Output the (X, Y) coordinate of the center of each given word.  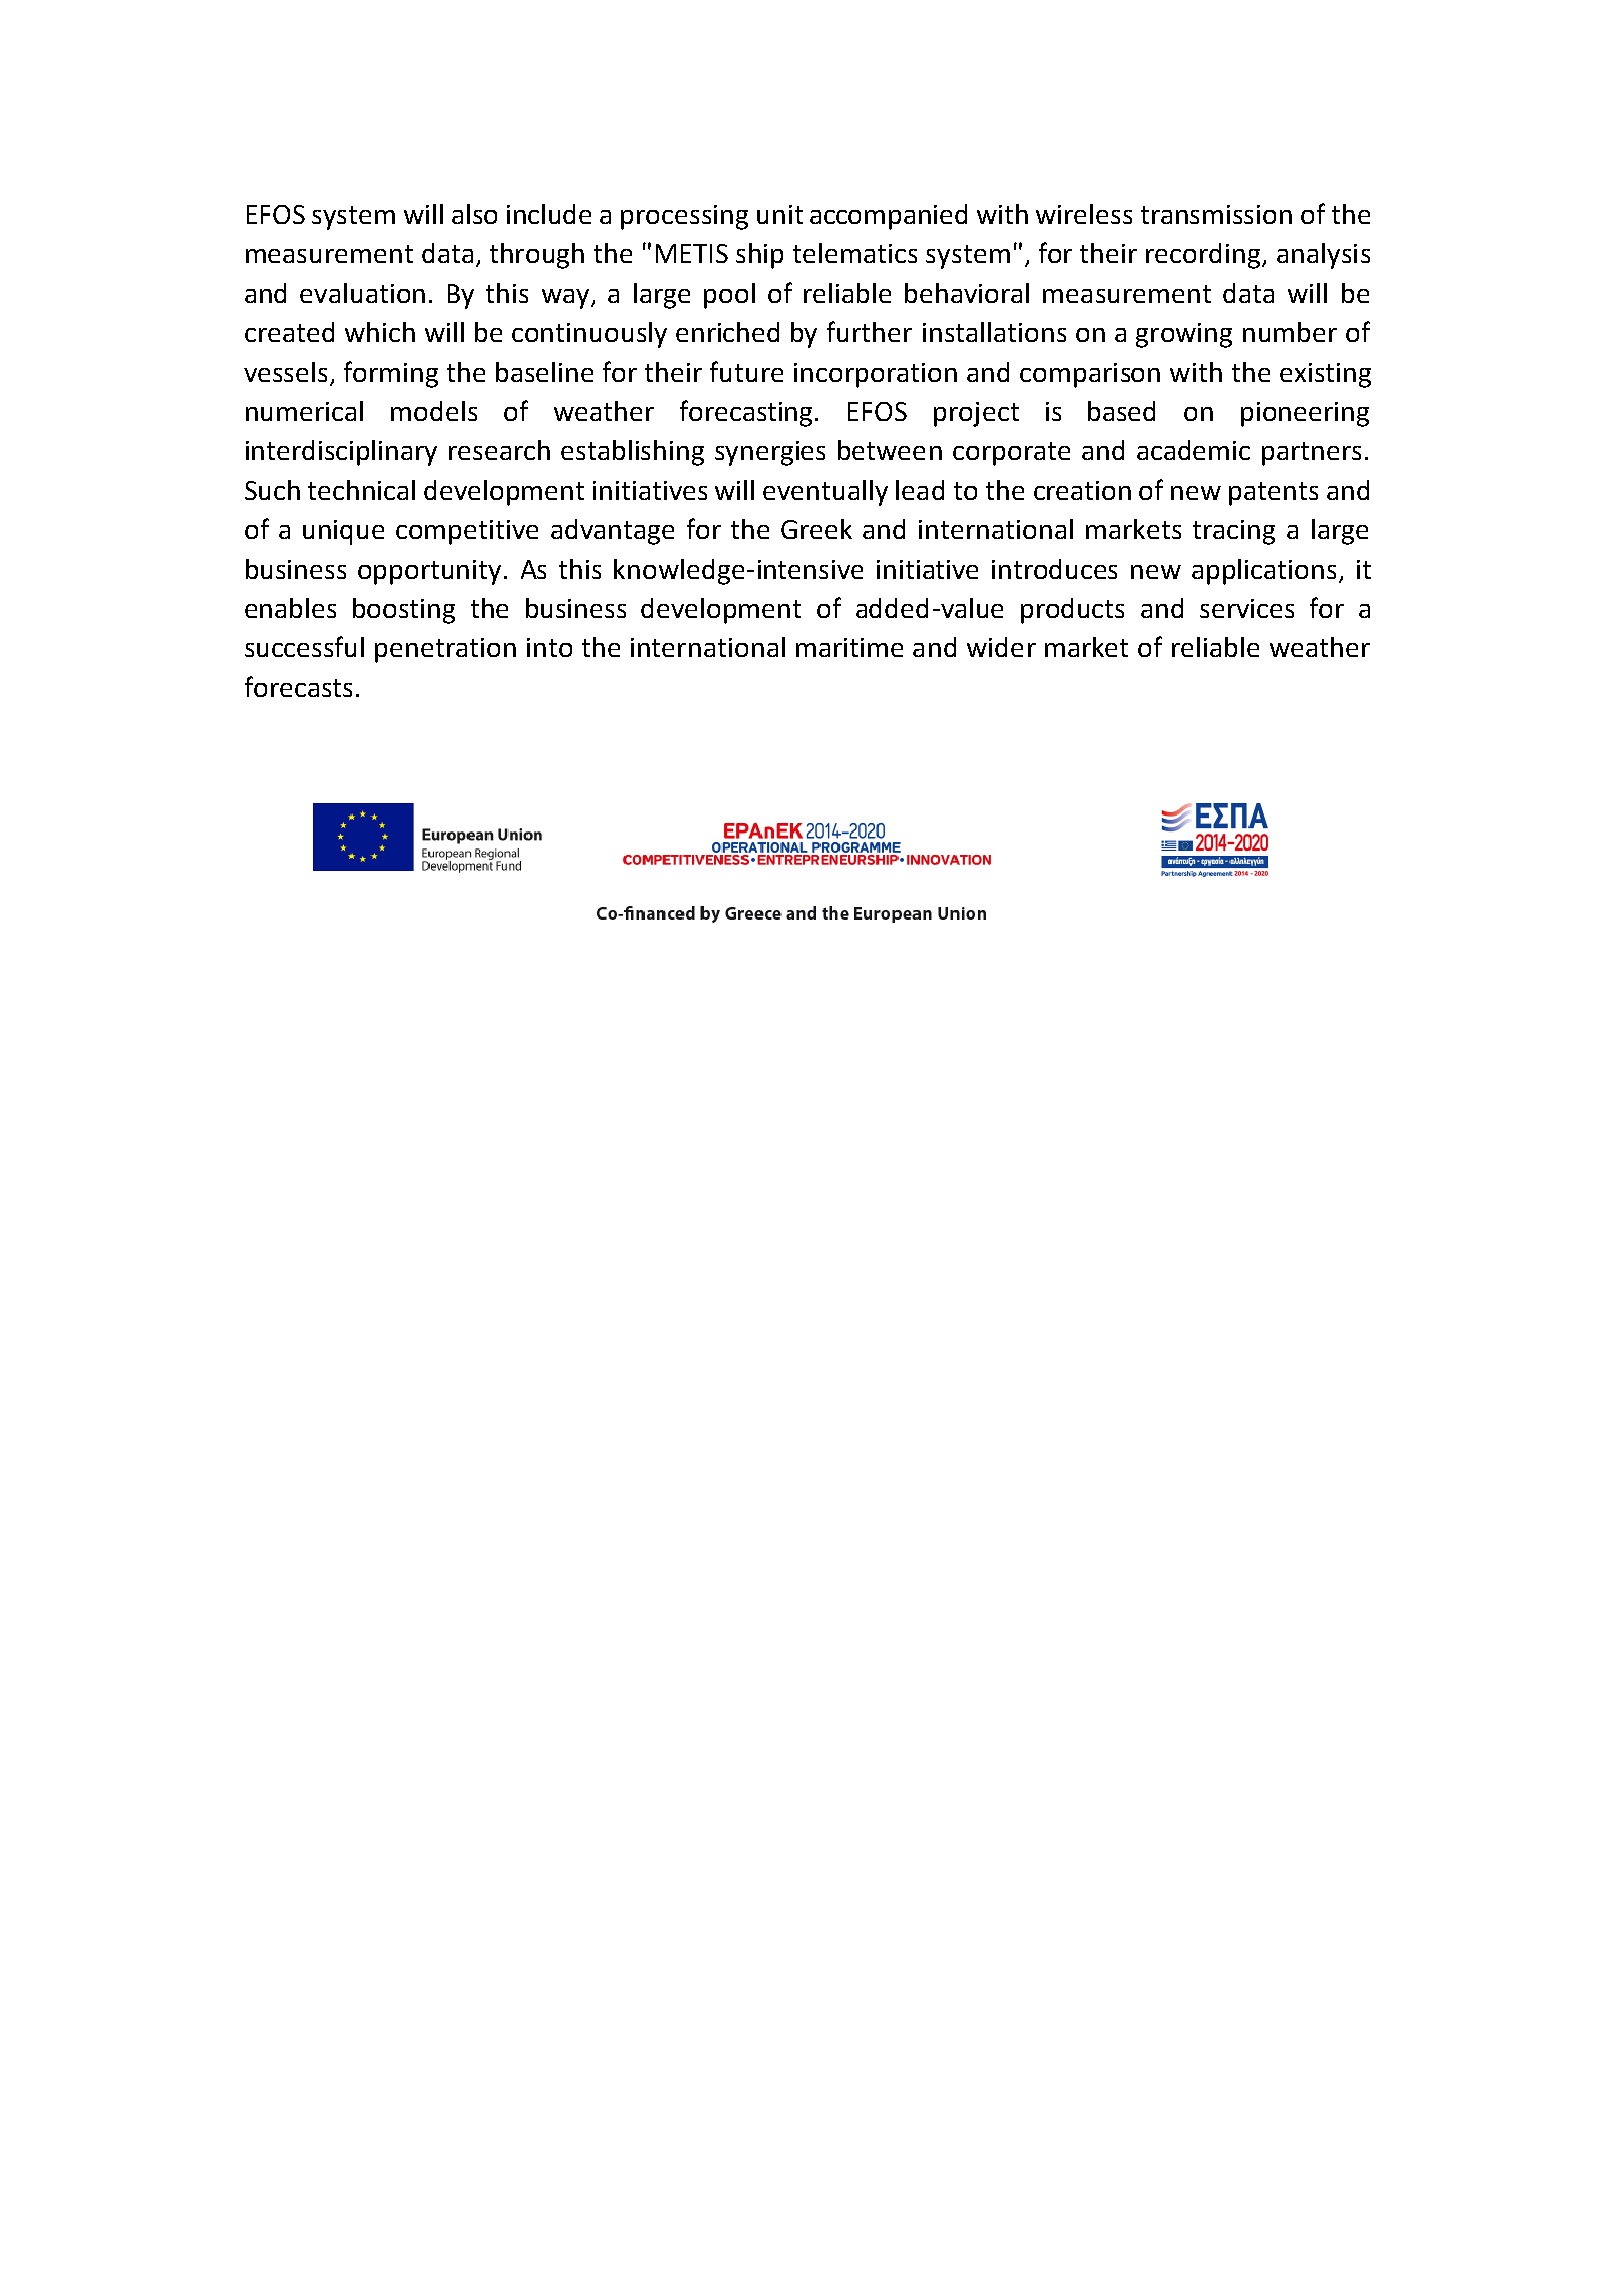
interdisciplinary (341, 453)
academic (1193, 450)
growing (1184, 335)
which (380, 332)
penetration (445, 650)
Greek (816, 529)
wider (1001, 647)
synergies (770, 453)
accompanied (888, 217)
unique (343, 532)
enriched (727, 332)
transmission (1216, 214)
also (474, 214)
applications (1264, 572)
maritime (849, 647)
